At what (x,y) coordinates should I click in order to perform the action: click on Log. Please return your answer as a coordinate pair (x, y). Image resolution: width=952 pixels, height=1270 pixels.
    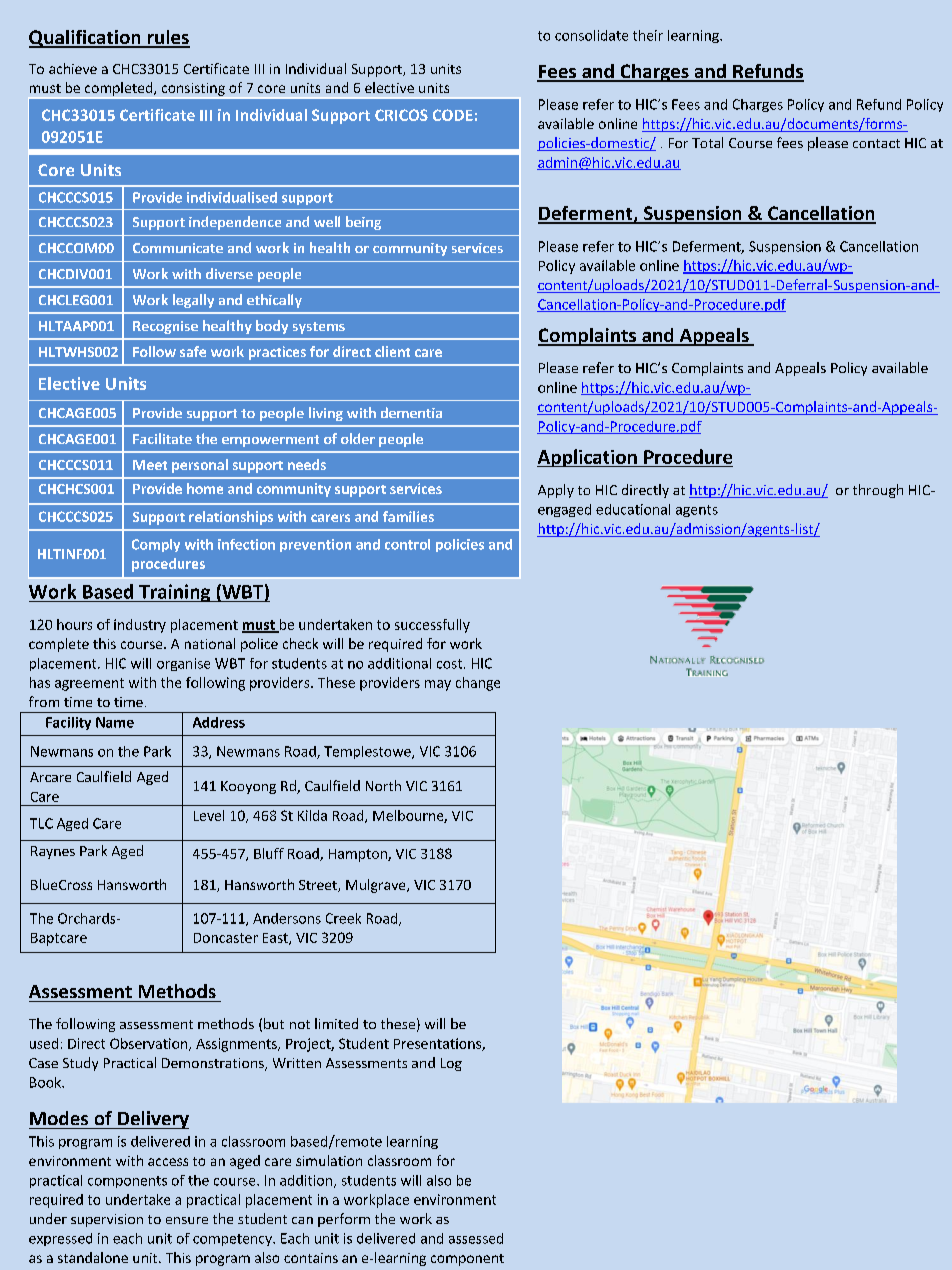
    Looking at the image, I should click on (451, 1064).
